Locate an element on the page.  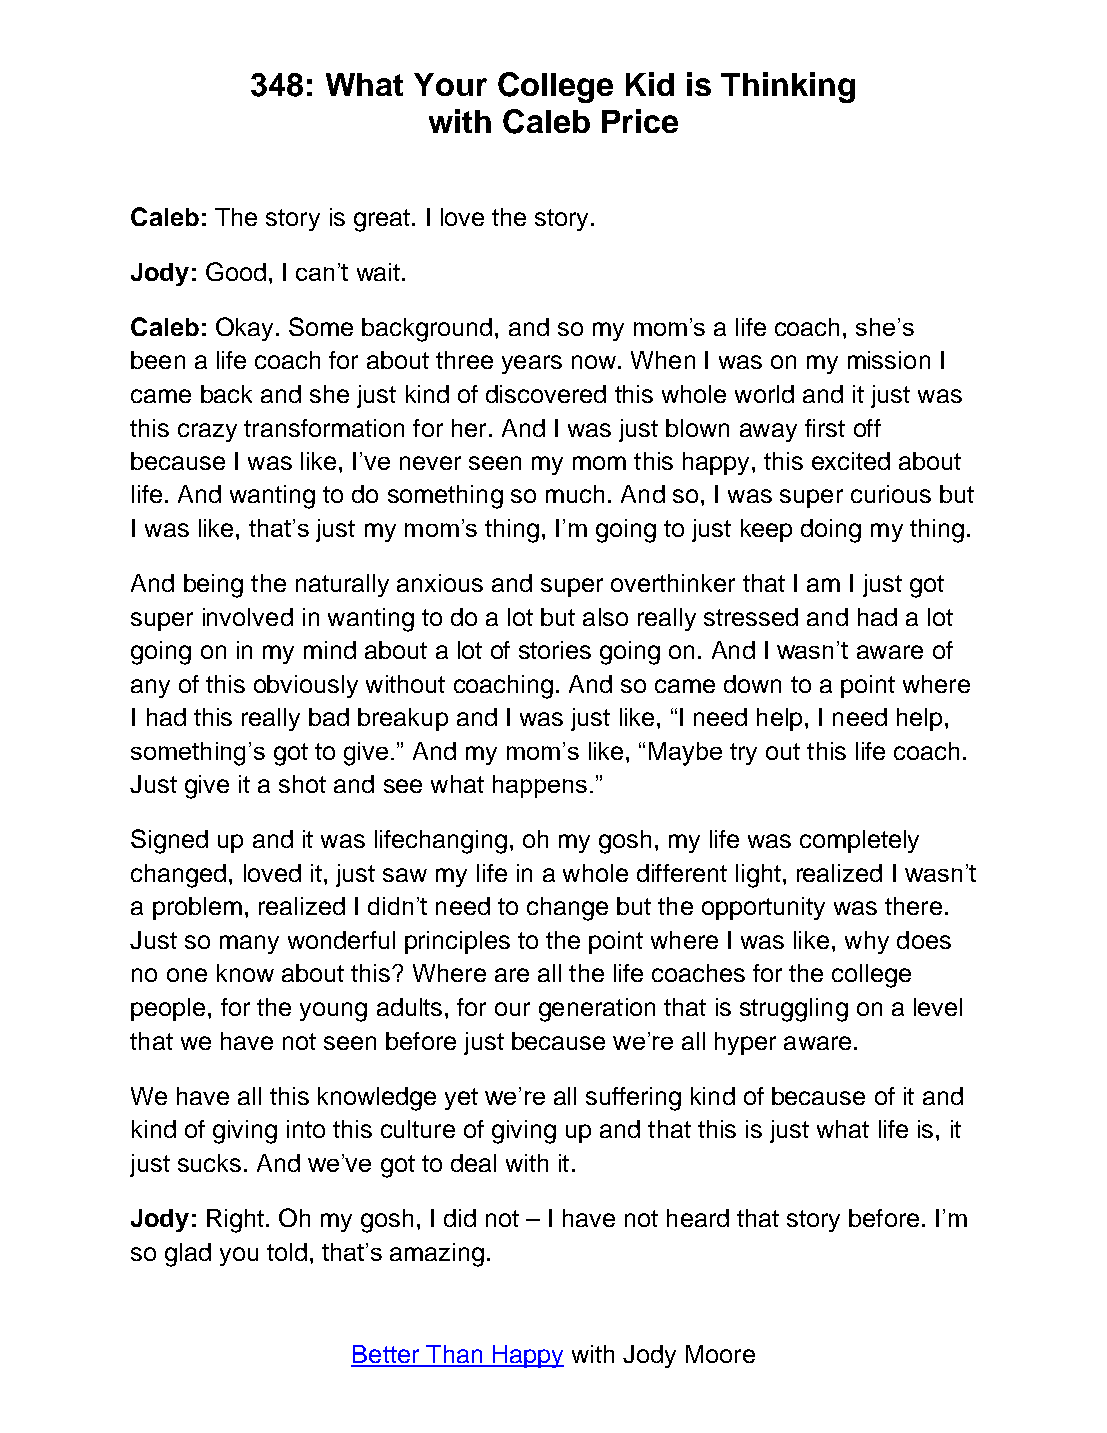
being is located at coordinates (213, 586).
